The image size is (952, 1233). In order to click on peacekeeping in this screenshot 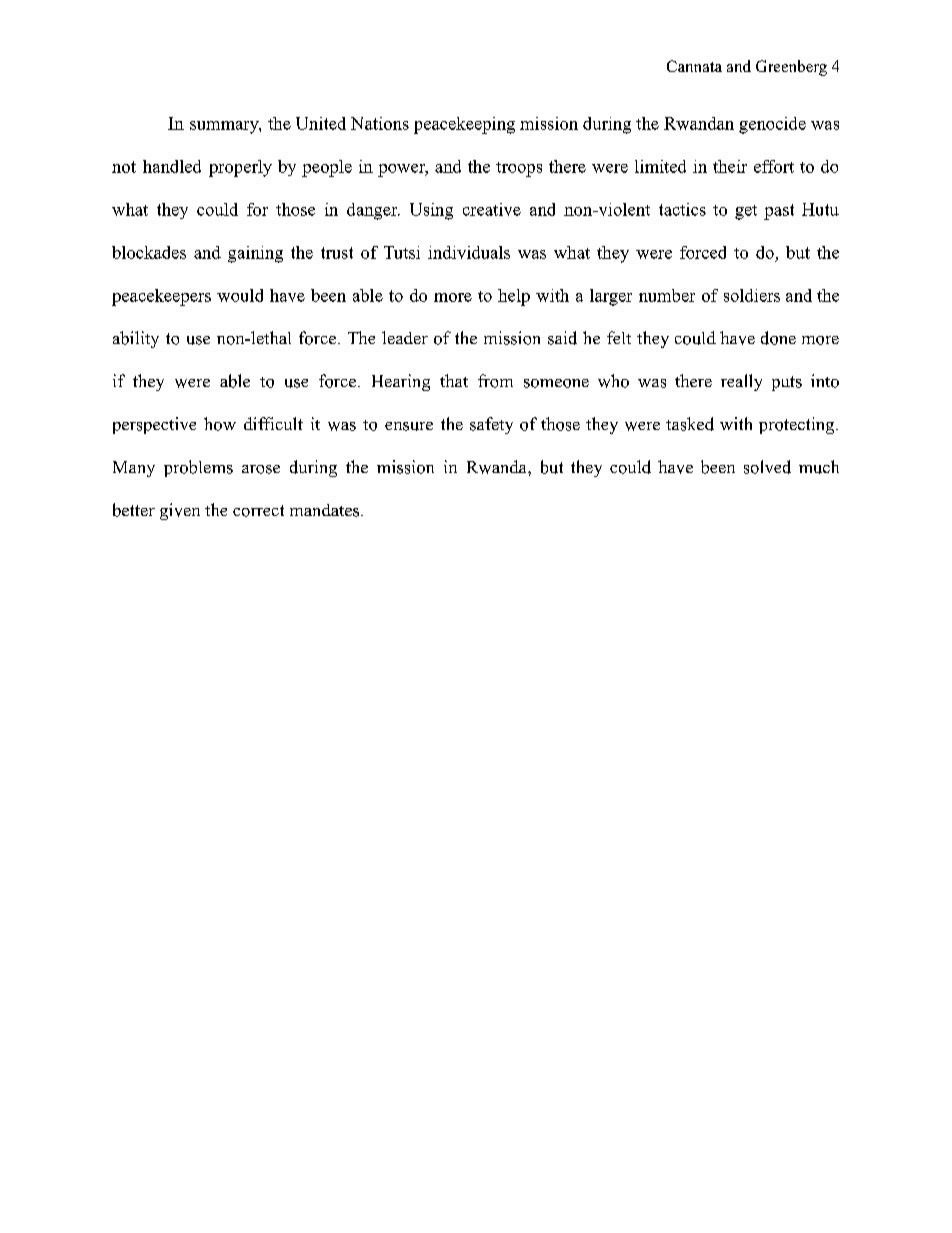, I will do `click(464, 125)`.
